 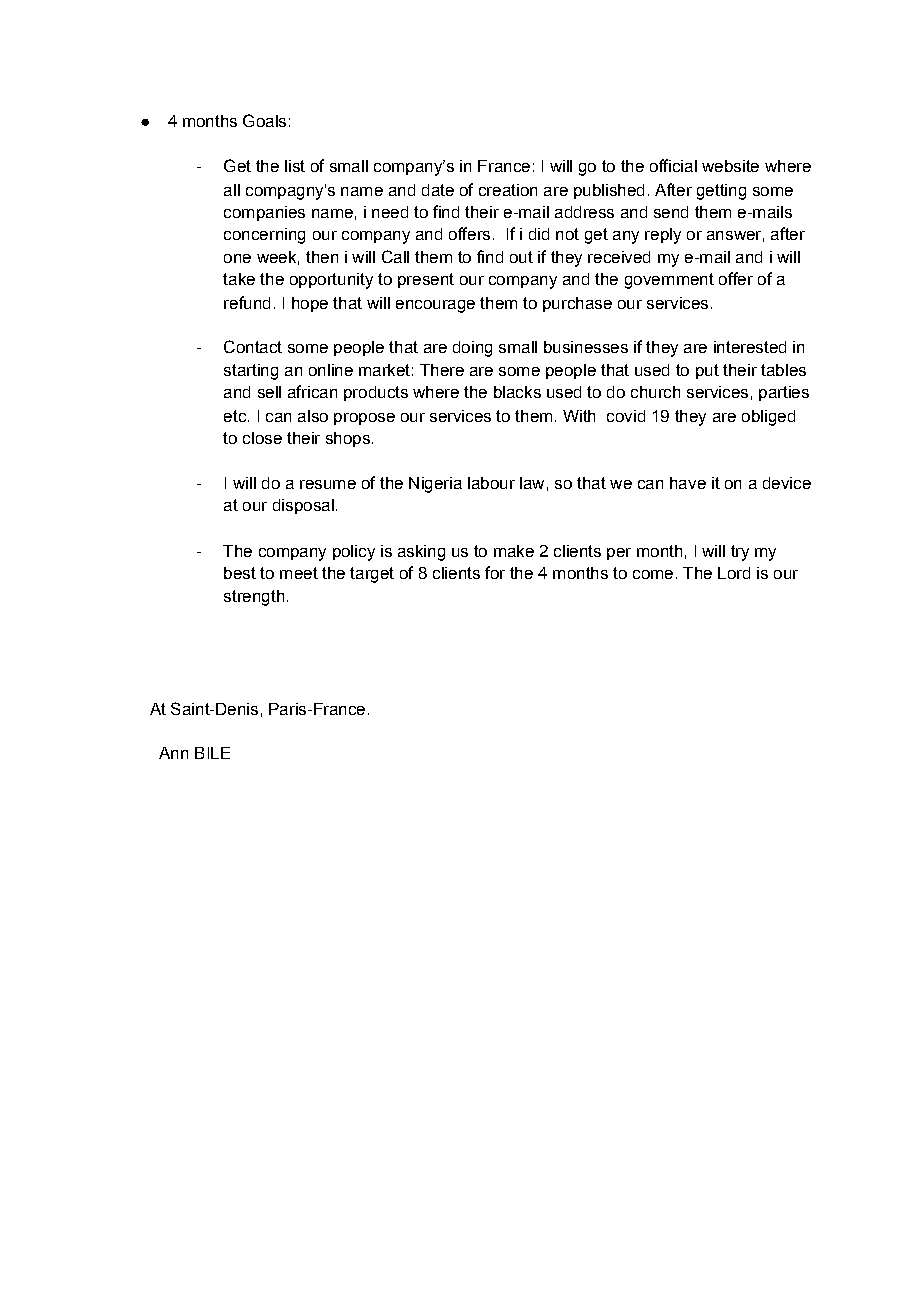 What do you see at coordinates (730, 166) in the screenshot?
I see `website` at bounding box center [730, 166].
